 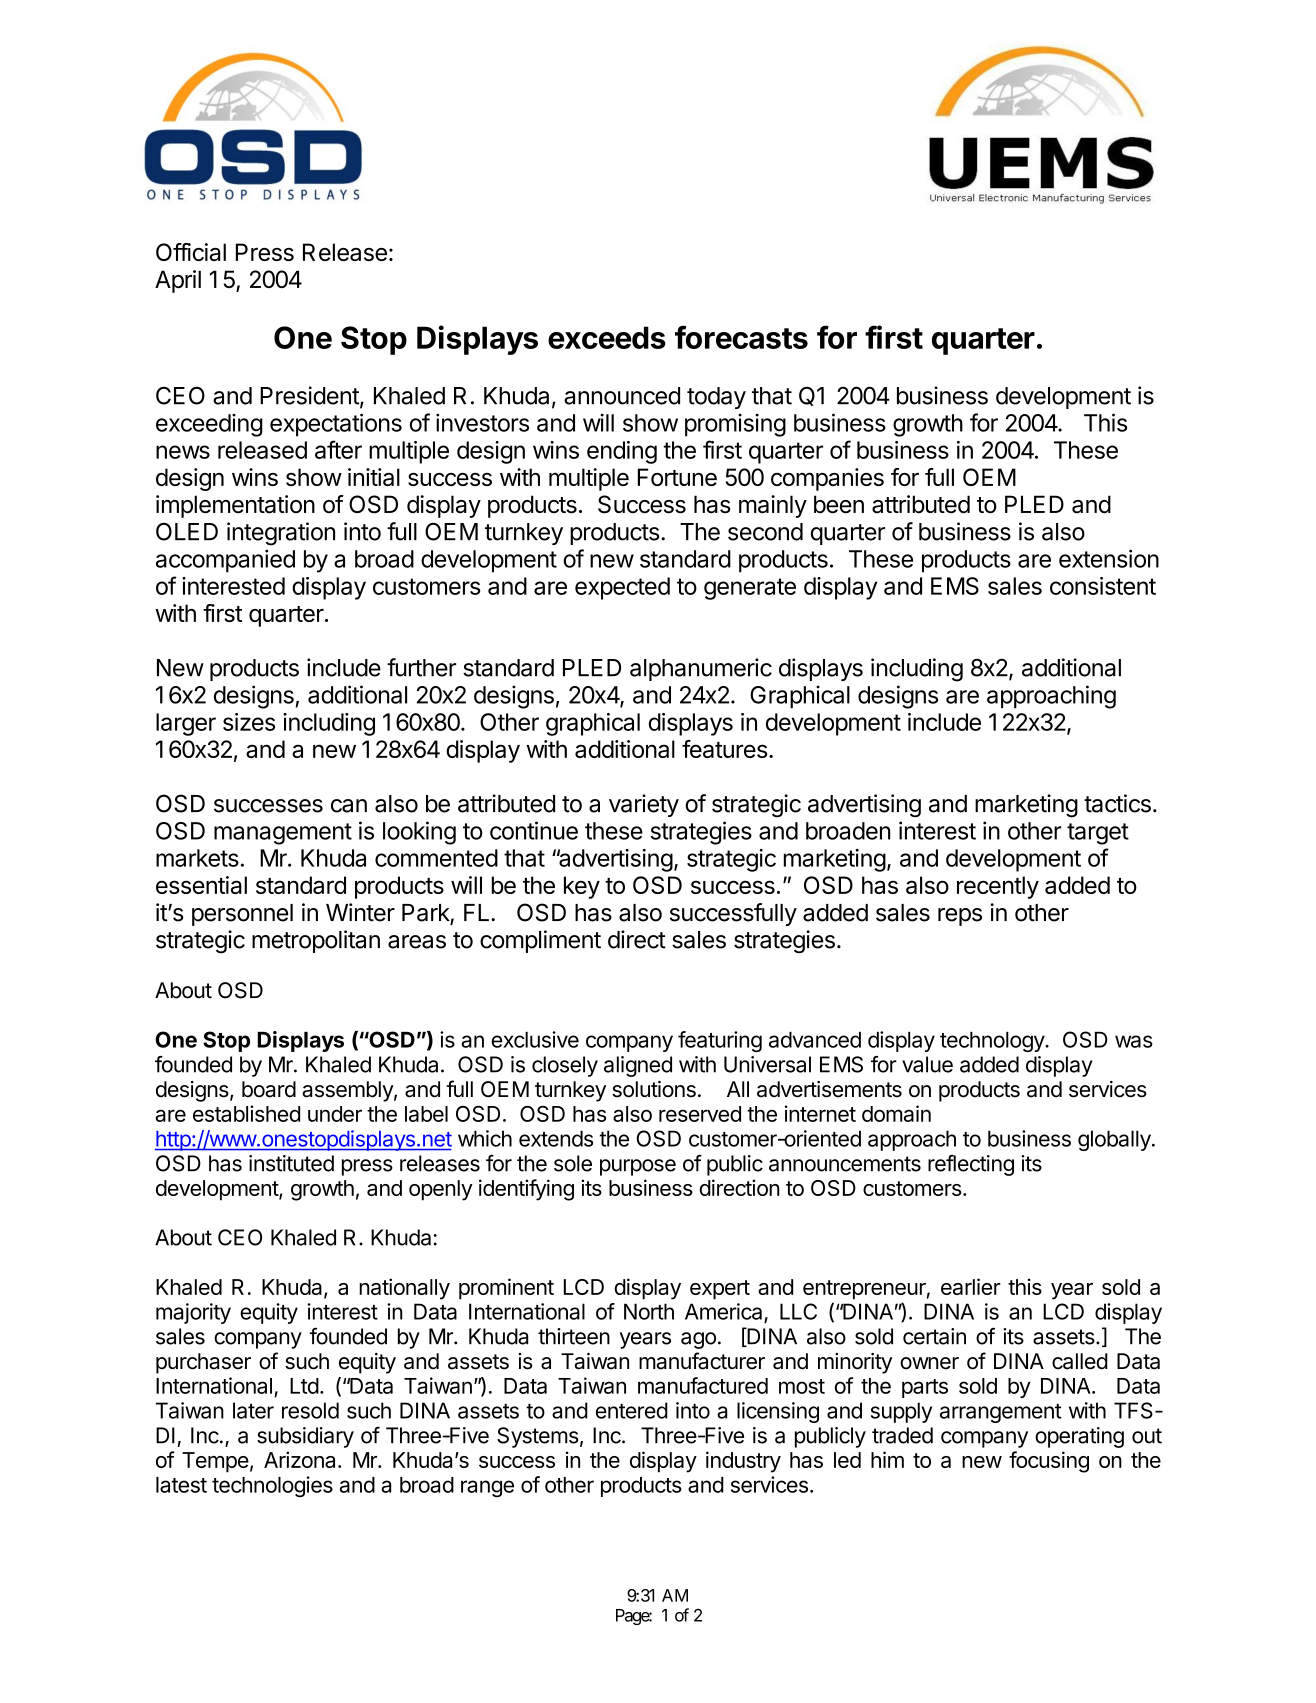 What do you see at coordinates (178, 281) in the screenshot?
I see `April` at bounding box center [178, 281].
